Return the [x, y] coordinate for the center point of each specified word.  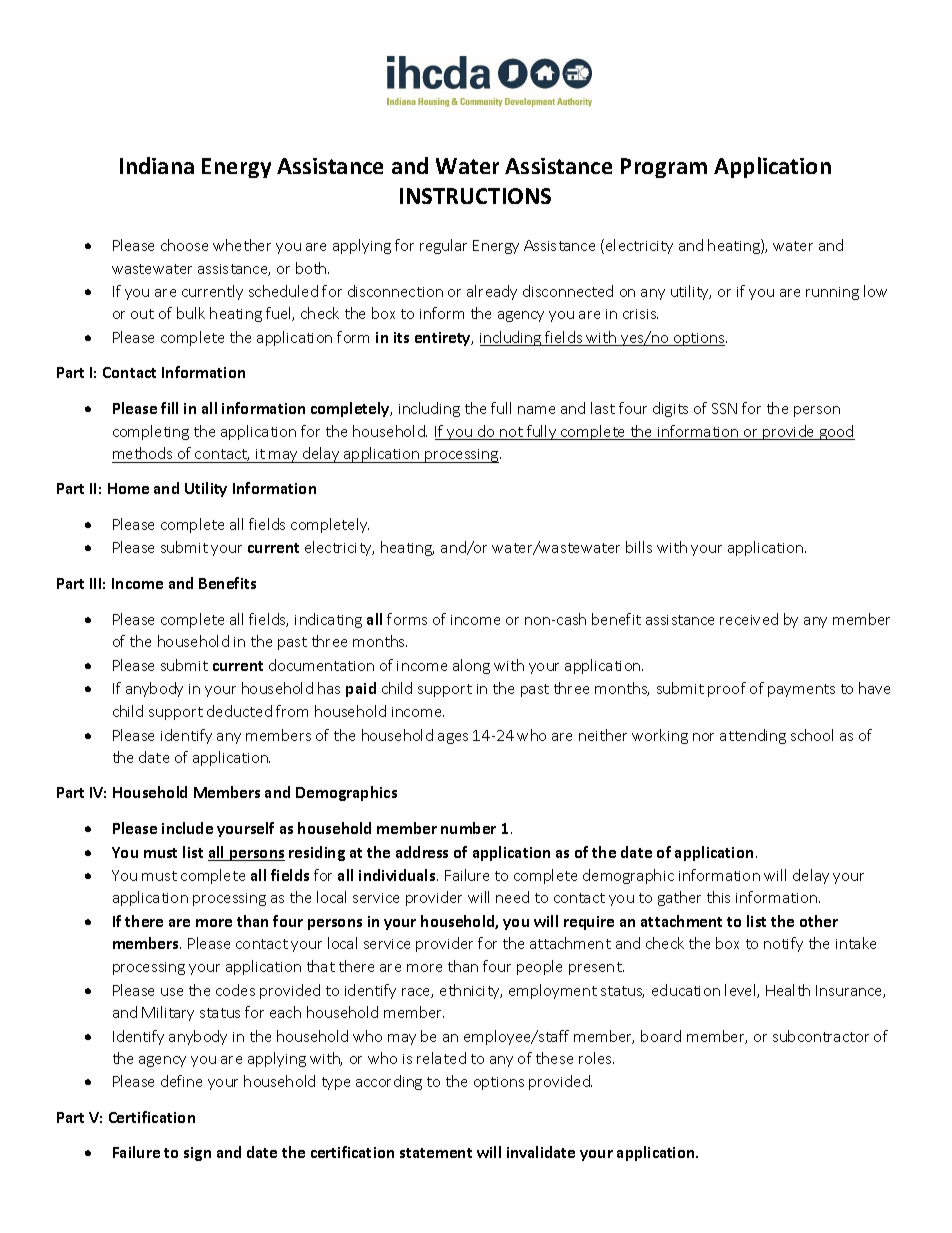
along [471, 666]
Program [664, 168]
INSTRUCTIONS [475, 196]
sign [197, 1154]
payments [801, 690]
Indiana [157, 165]
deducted [239, 711]
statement [436, 1153]
